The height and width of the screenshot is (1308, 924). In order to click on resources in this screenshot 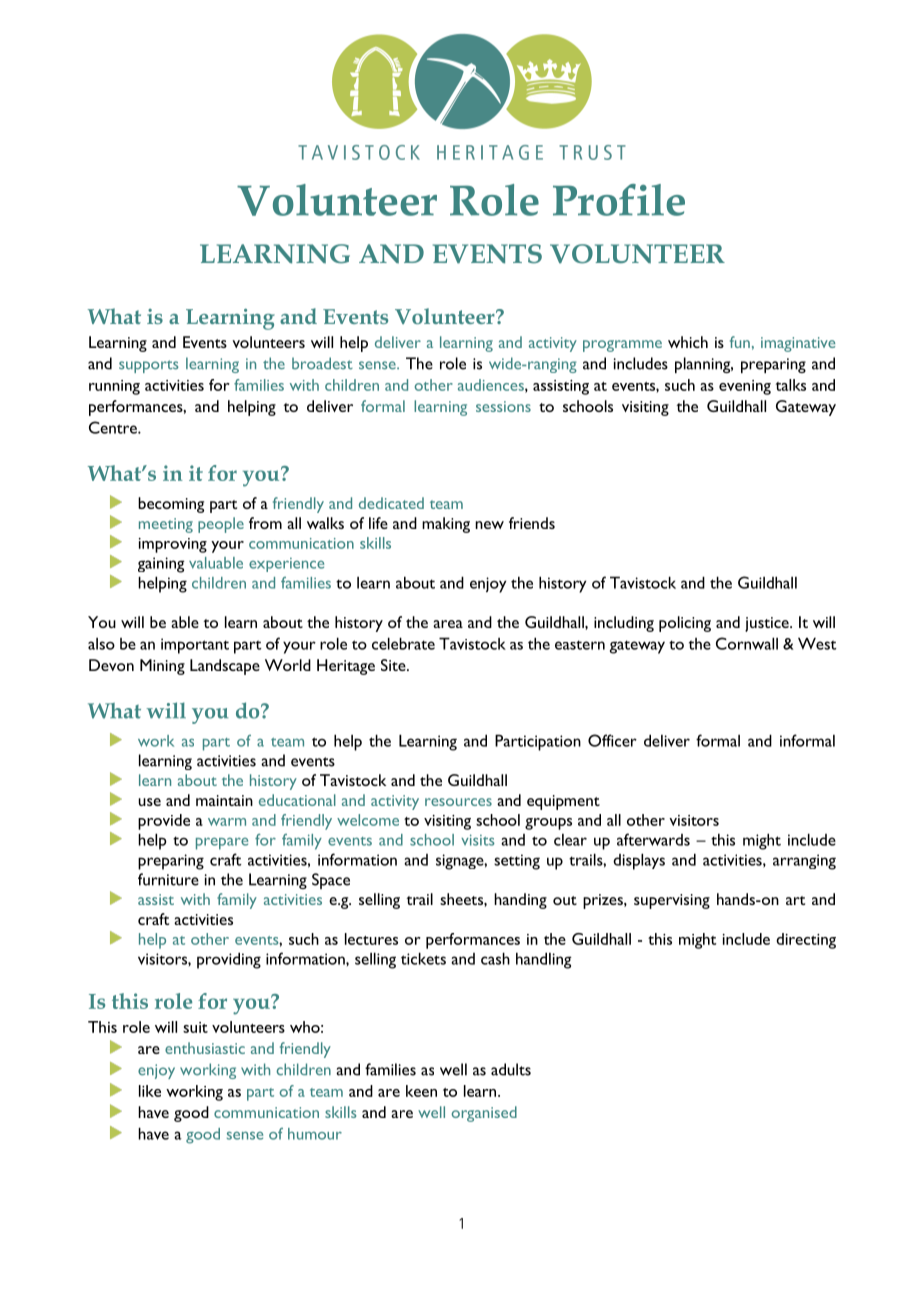, I will do `click(458, 802)`.
